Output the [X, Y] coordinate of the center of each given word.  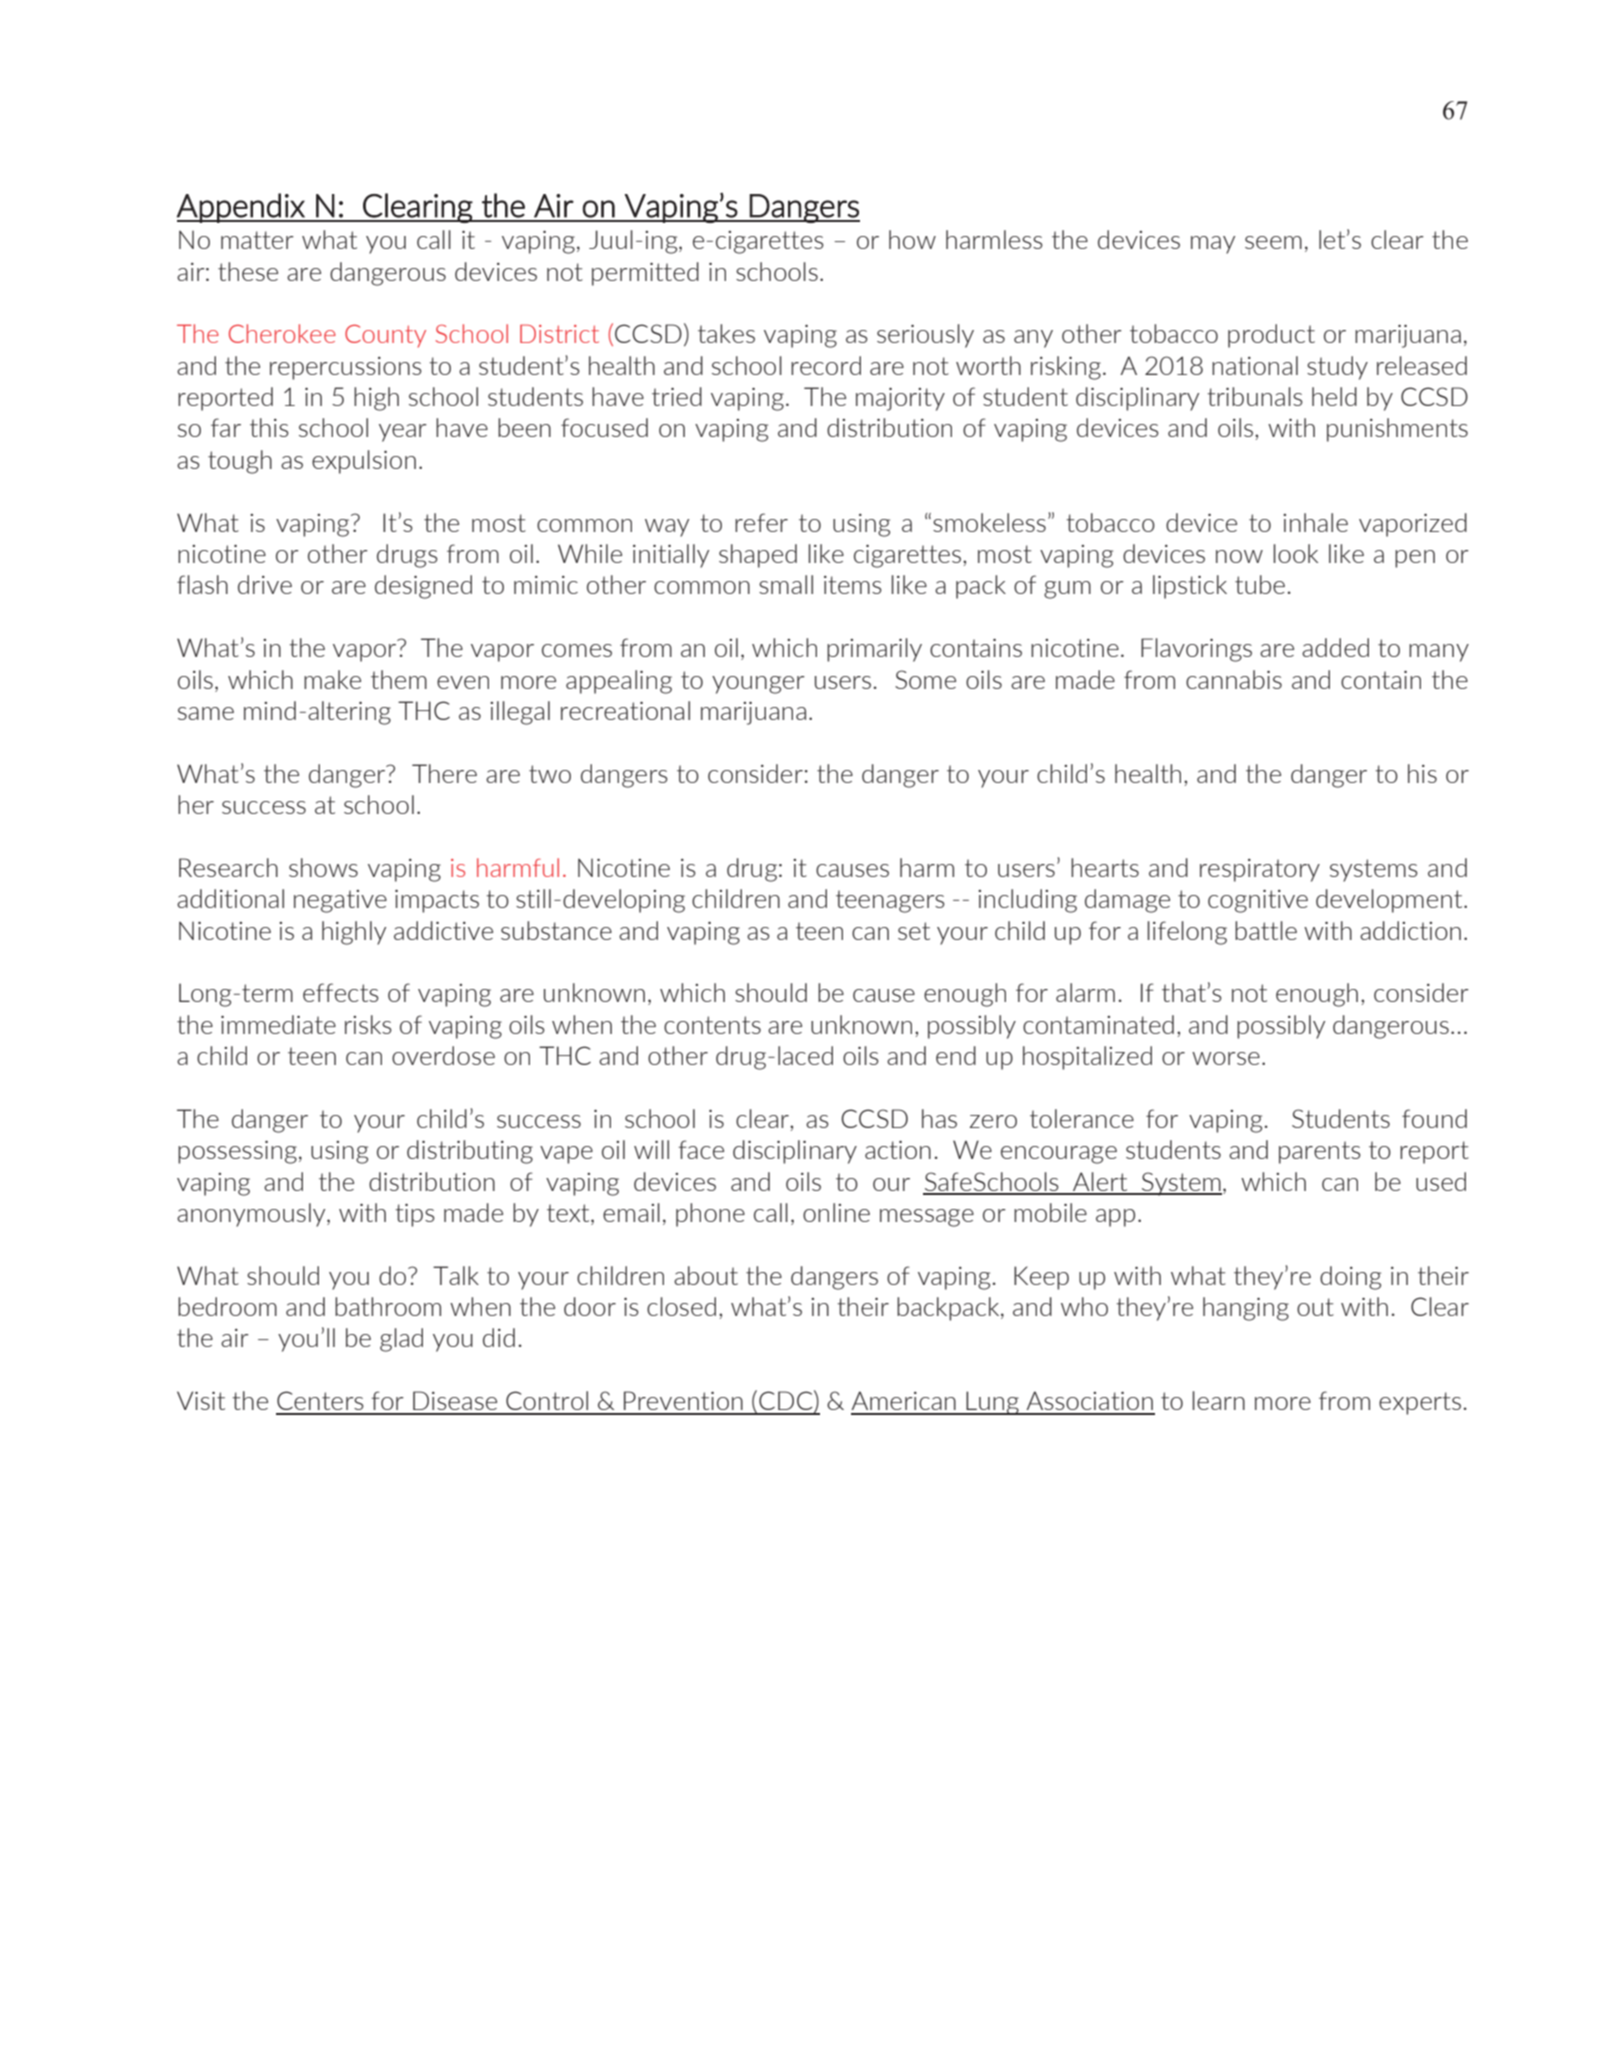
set [914, 931]
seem [1273, 242]
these [248, 271]
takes [726, 333]
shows [323, 867]
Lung [993, 1403]
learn [1219, 1400]
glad [401, 1340]
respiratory [1260, 870]
